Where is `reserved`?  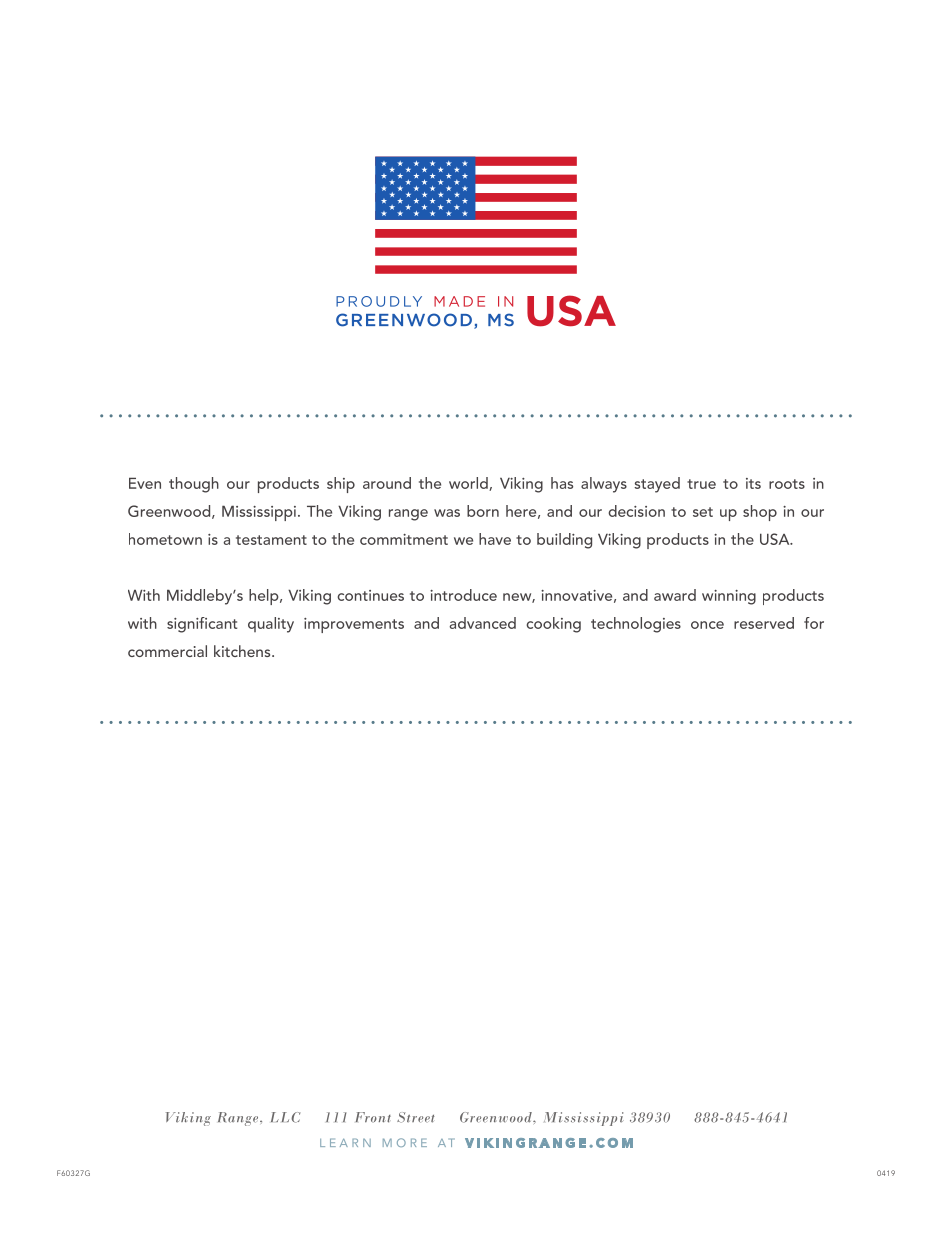
reserved is located at coordinates (764, 623).
